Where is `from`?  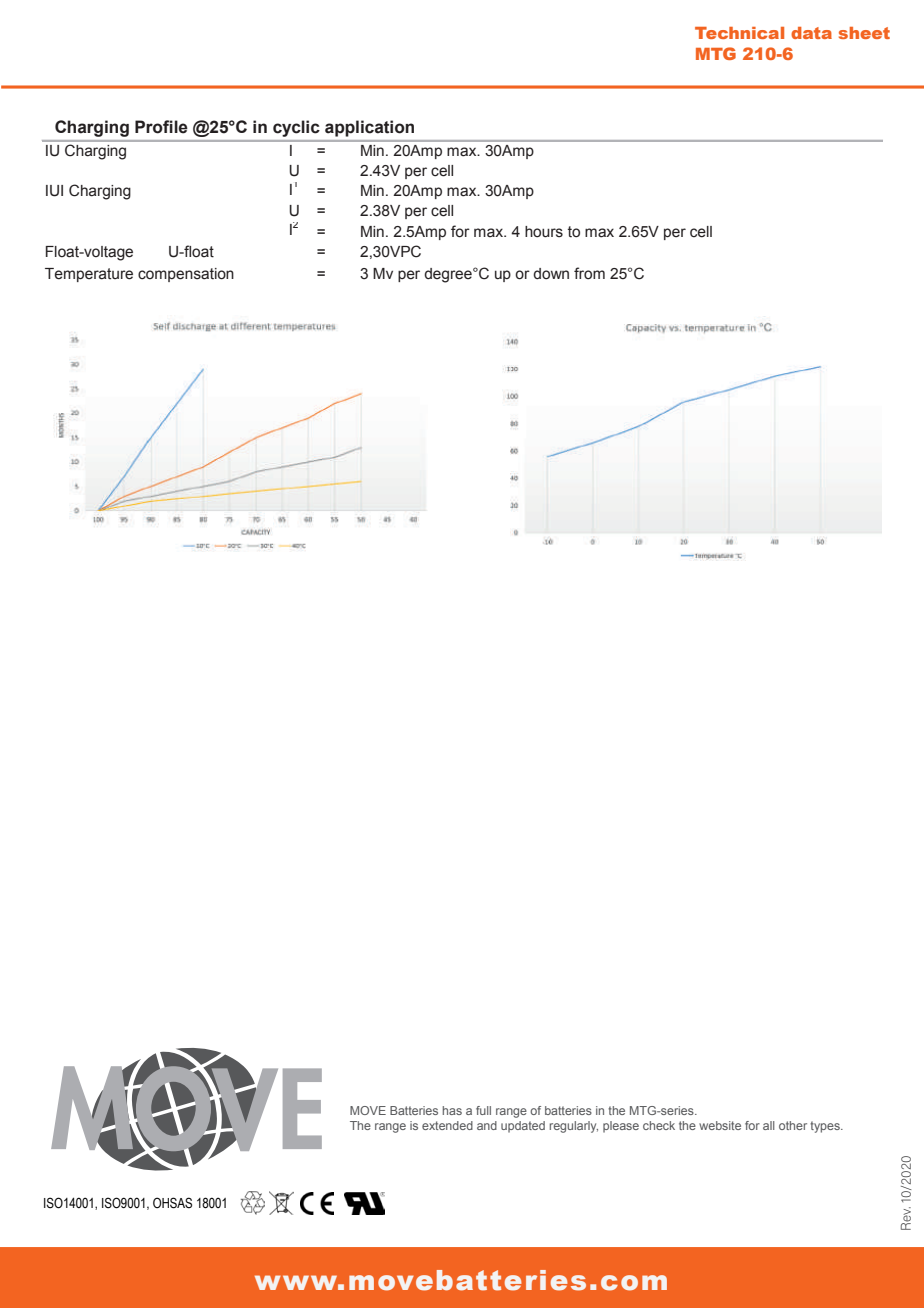 from is located at coordinates (589, 273).
